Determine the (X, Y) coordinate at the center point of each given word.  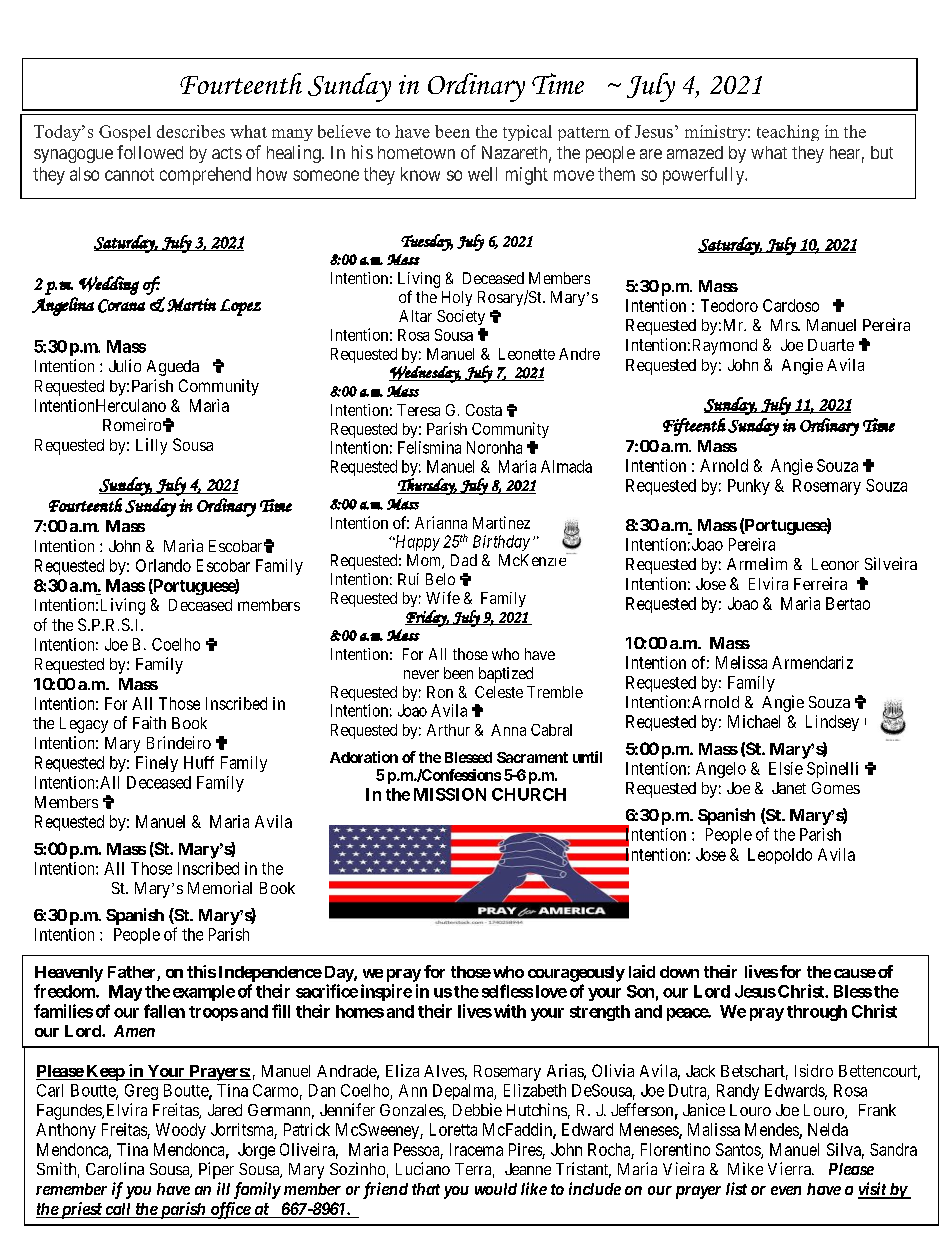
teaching (788, 133)
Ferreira (820, 583)
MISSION (450, 794)
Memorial (220, 887)
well (482, 174)
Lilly (151, 446)
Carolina (115, 1168)
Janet (789, 788)
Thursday (427, 486)
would (496, 1189)
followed (150, 152)
